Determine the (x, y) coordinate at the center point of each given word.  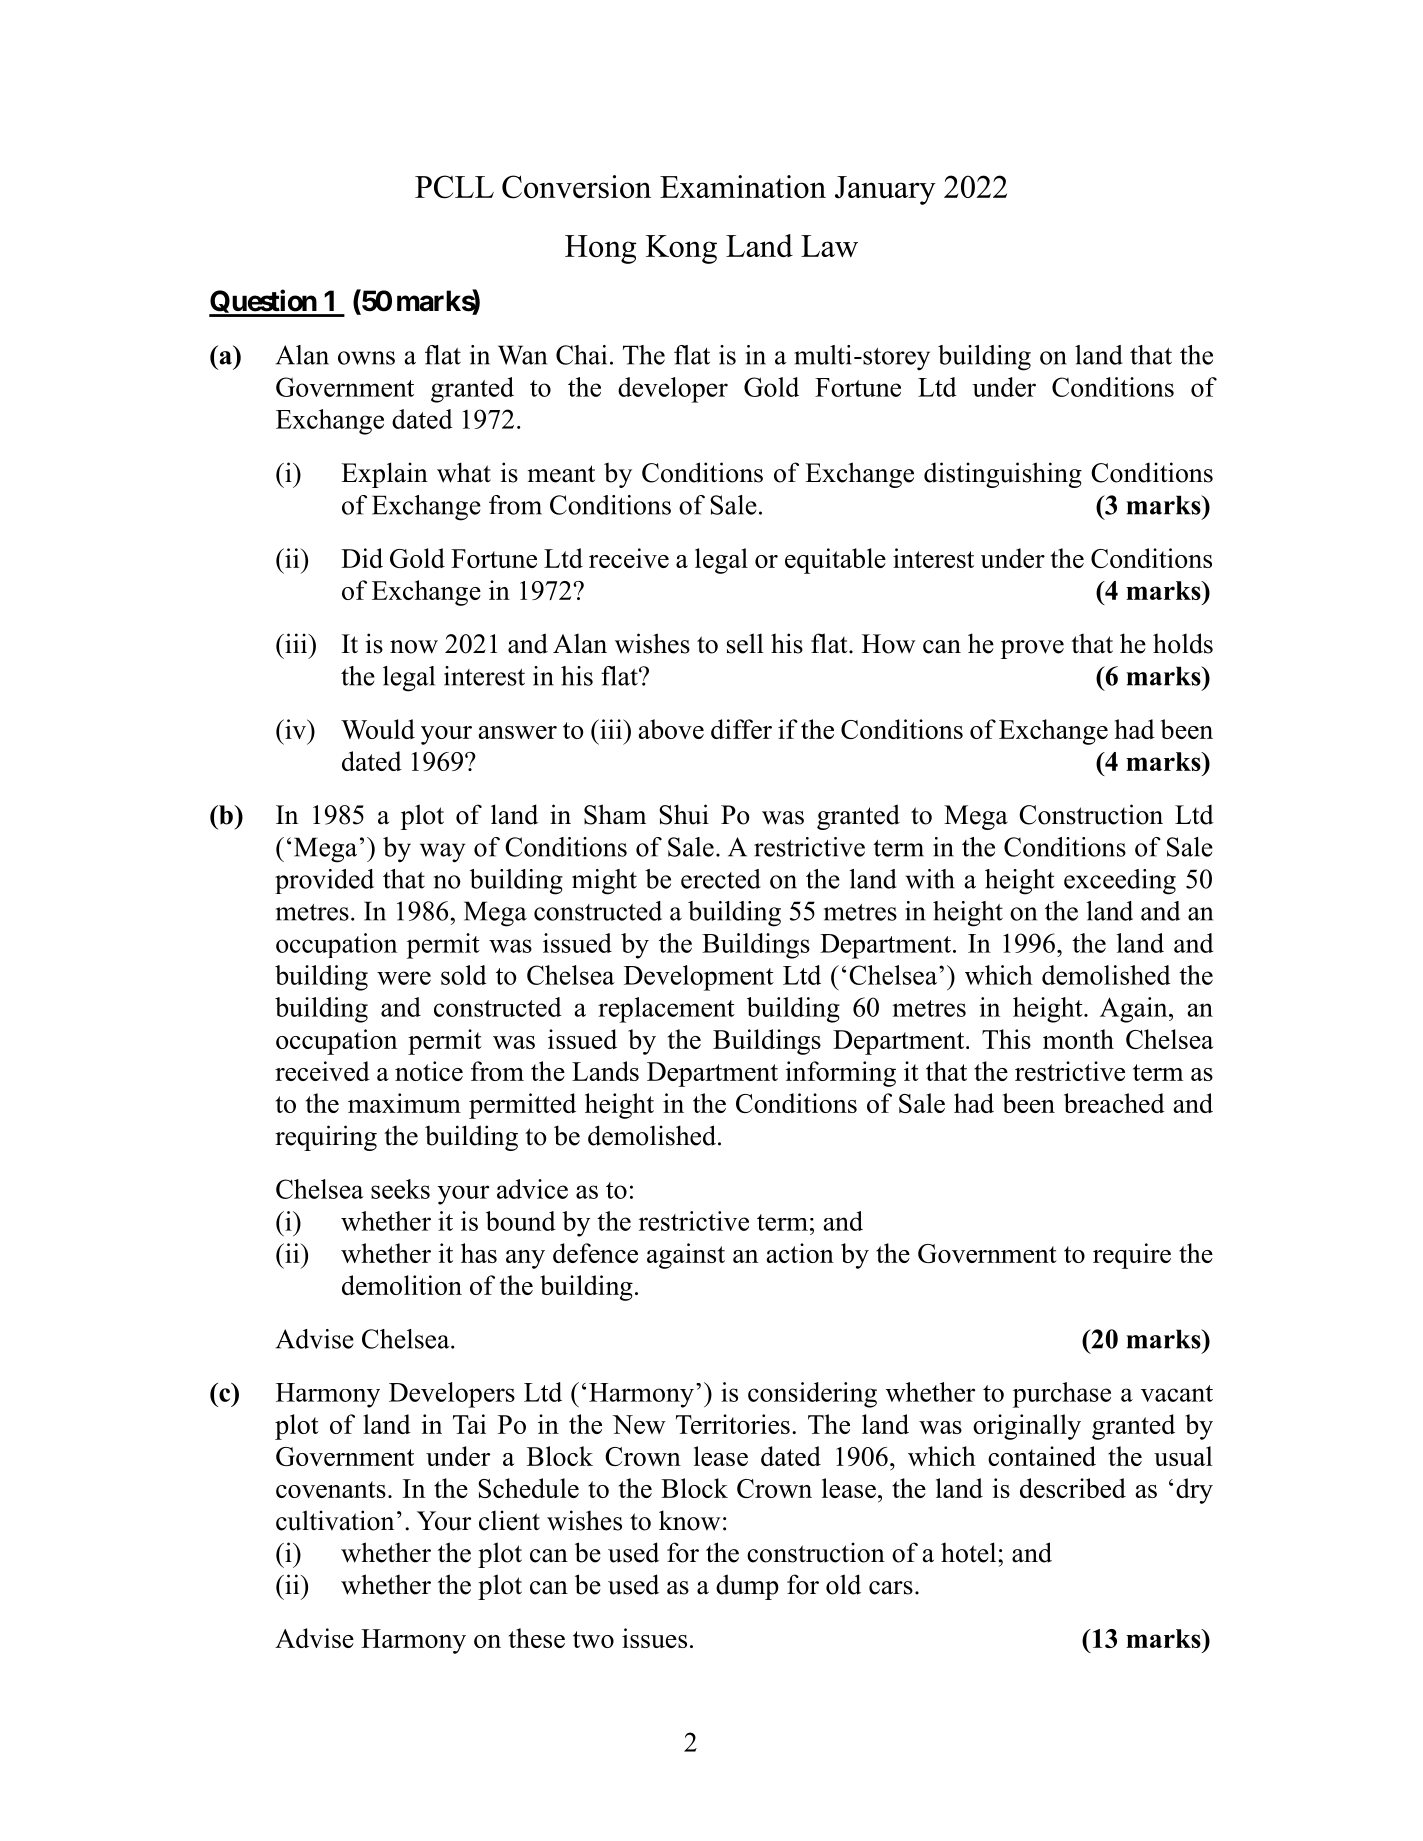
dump (747, 1587)
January (885, 190)
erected (721, 879)
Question (263, 303)
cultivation (335, 1520)
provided (324, 881)
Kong (681, 249)
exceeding (1120, 882)
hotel (970, 1552)
